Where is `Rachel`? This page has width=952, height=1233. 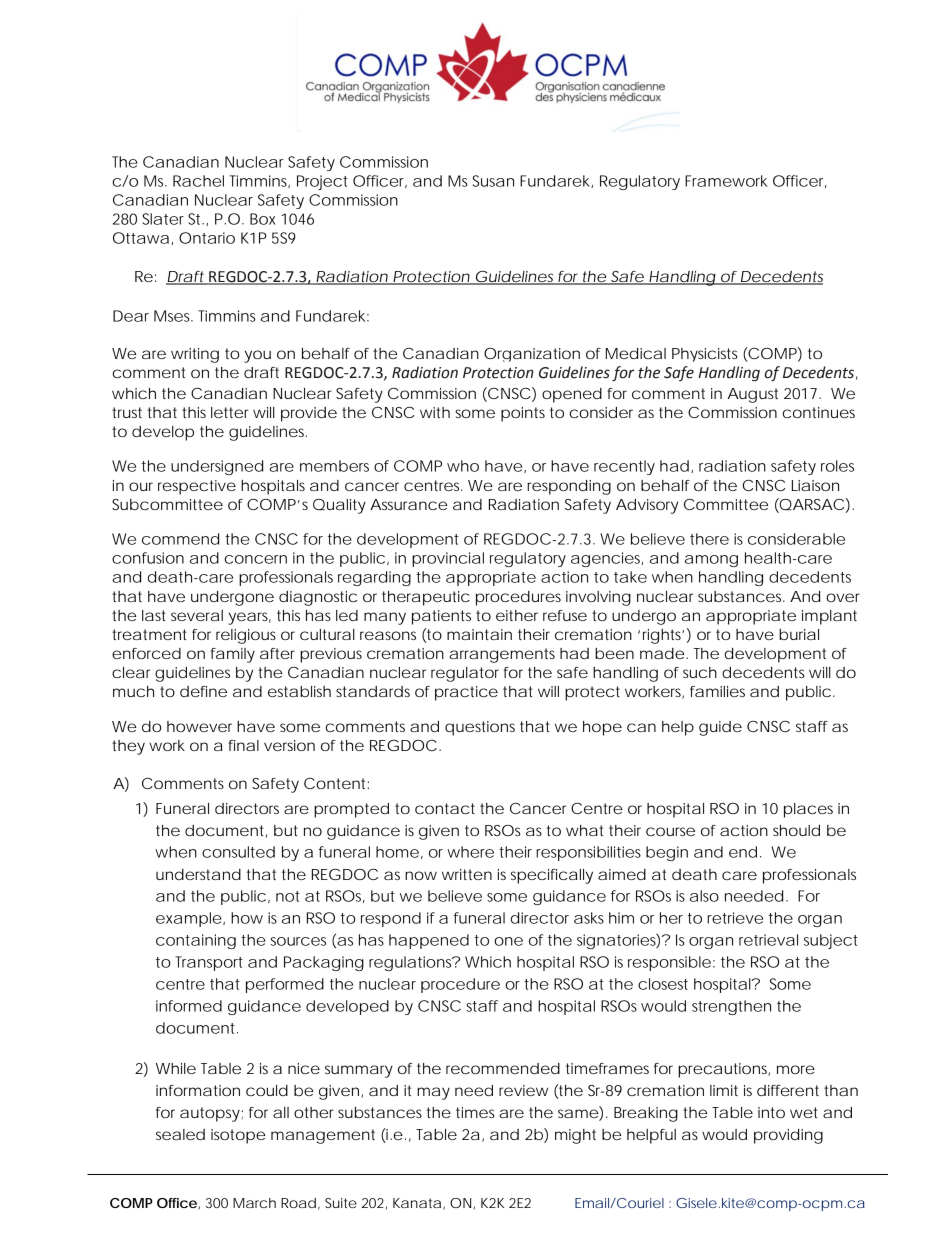 Rachel is located at coordinates (198, 181).
